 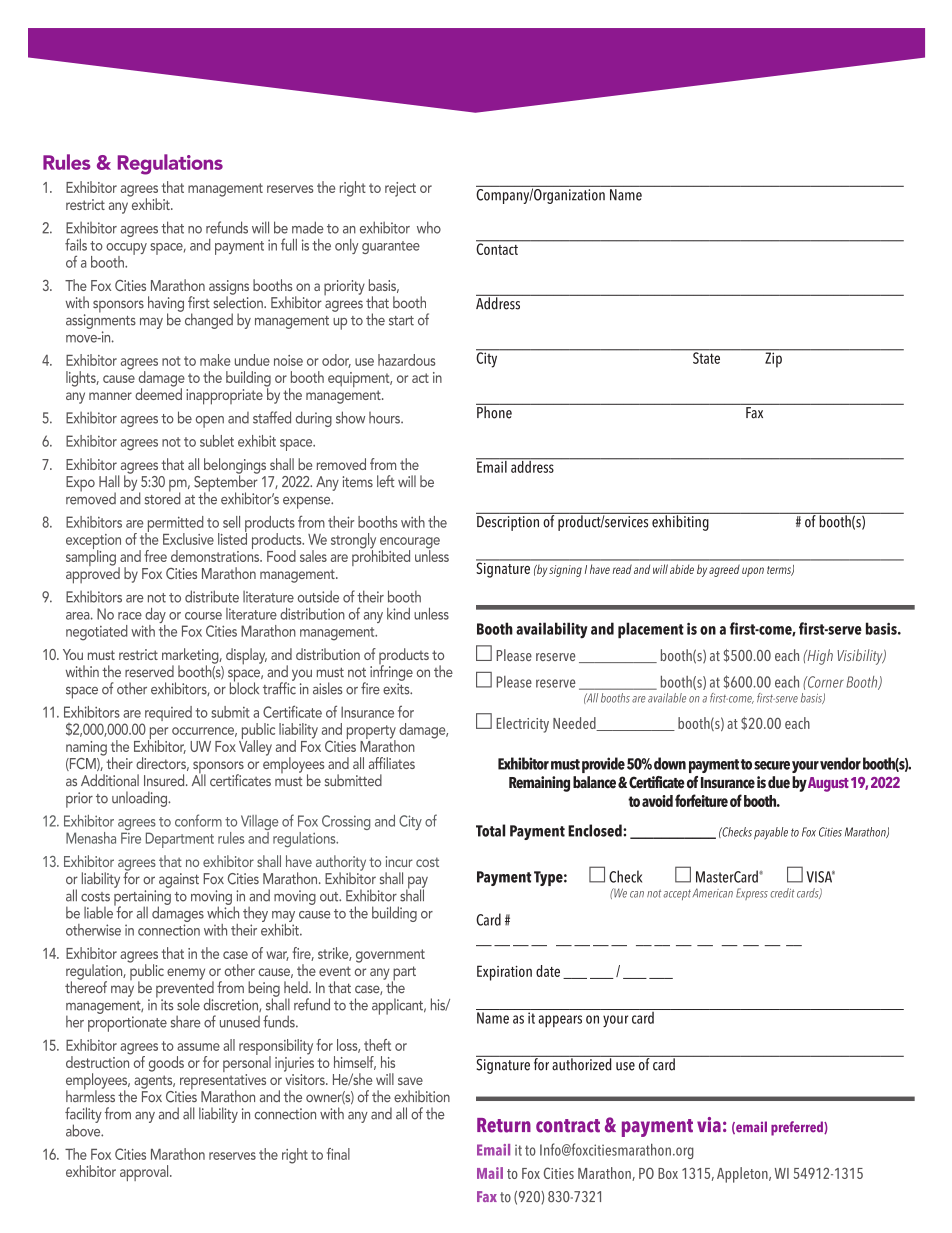 I want to click on State, so click(x=706, y=357).
